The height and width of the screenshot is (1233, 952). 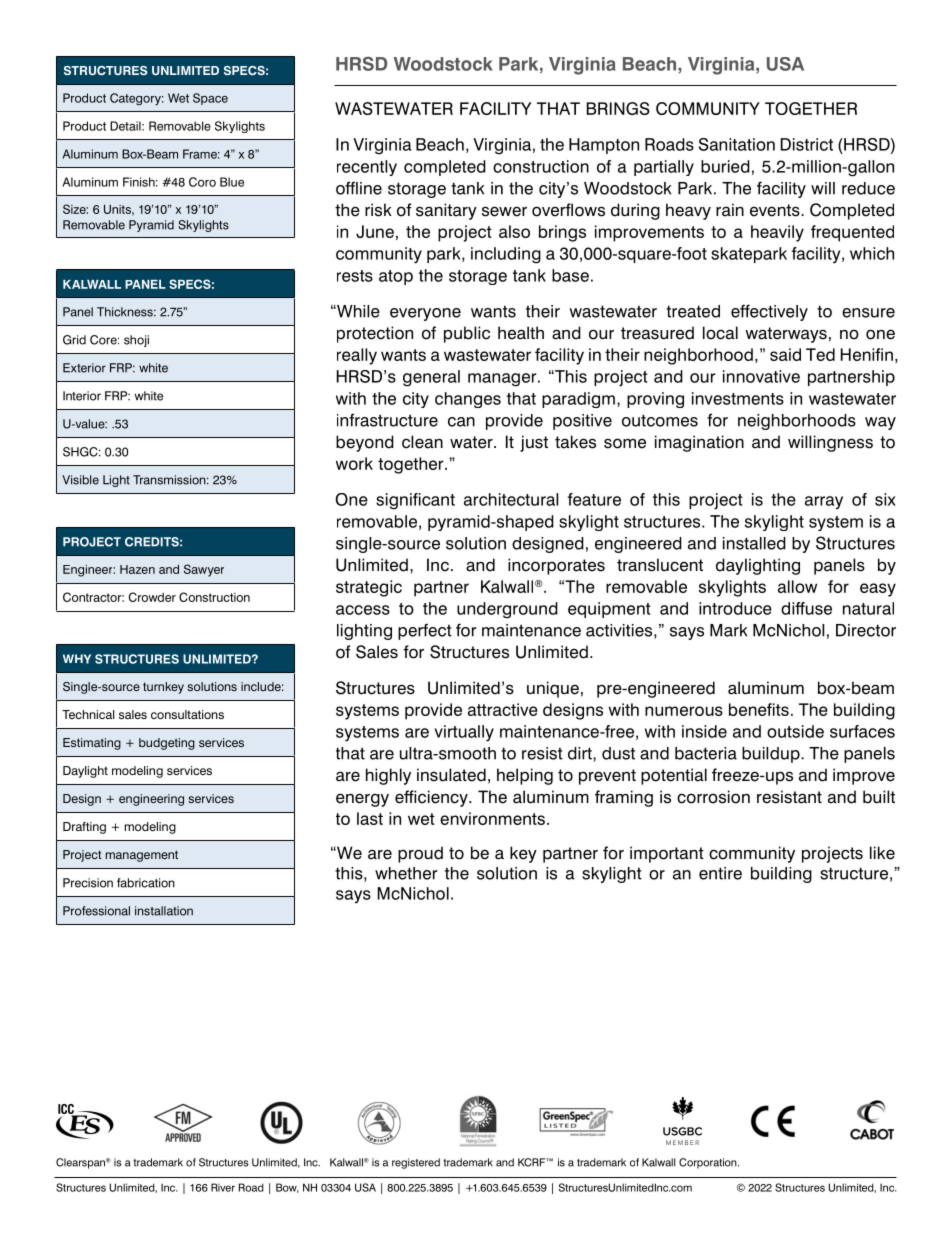 I want to click on District, so click(x=807, y=144).
